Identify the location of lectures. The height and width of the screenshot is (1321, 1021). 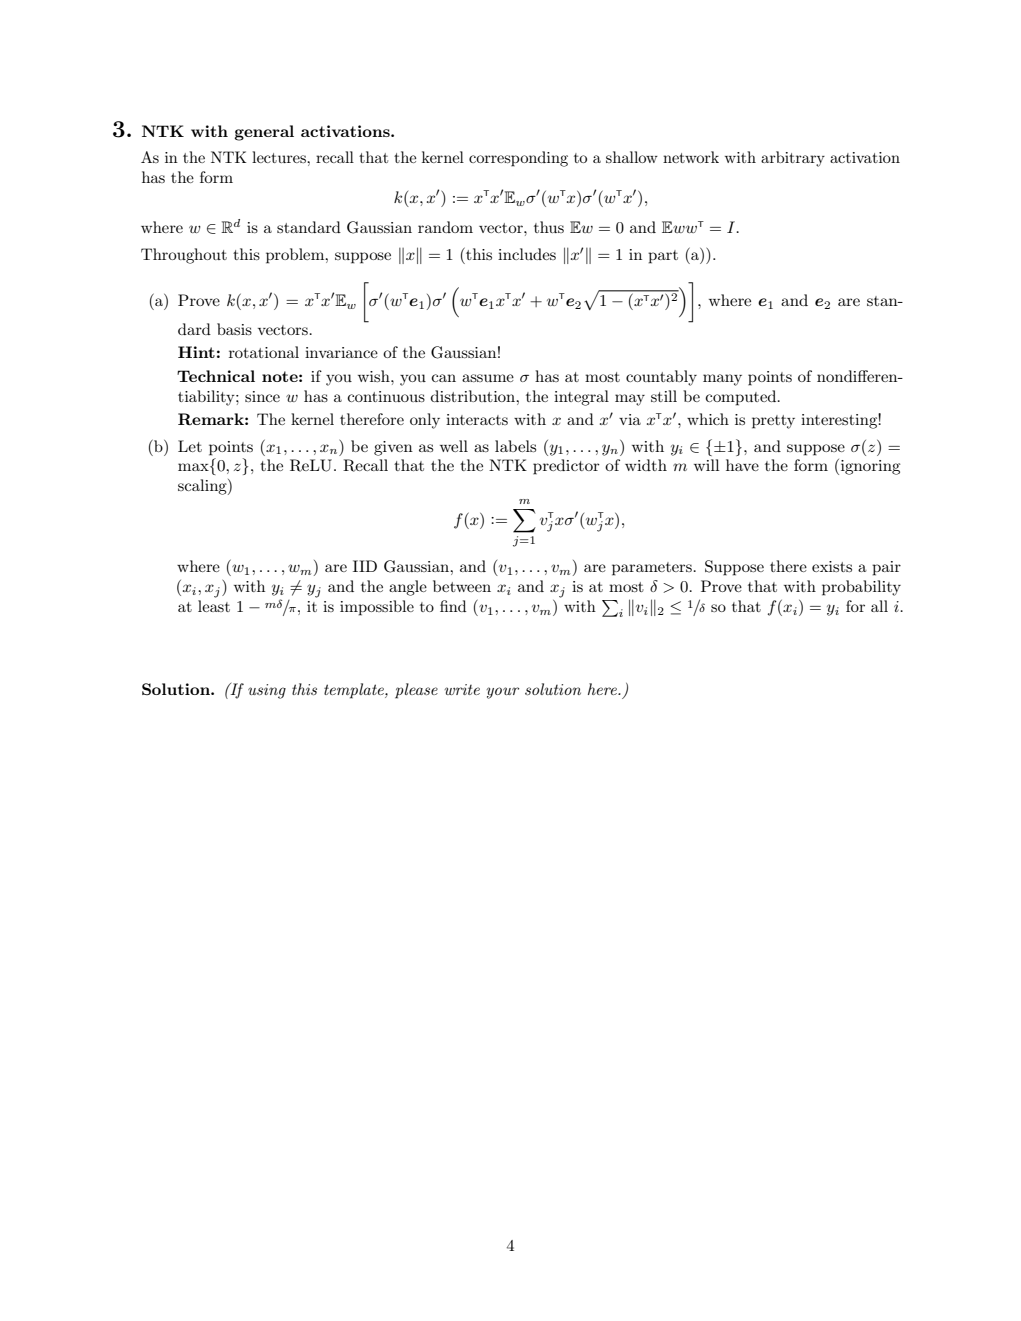
(280, 157).
